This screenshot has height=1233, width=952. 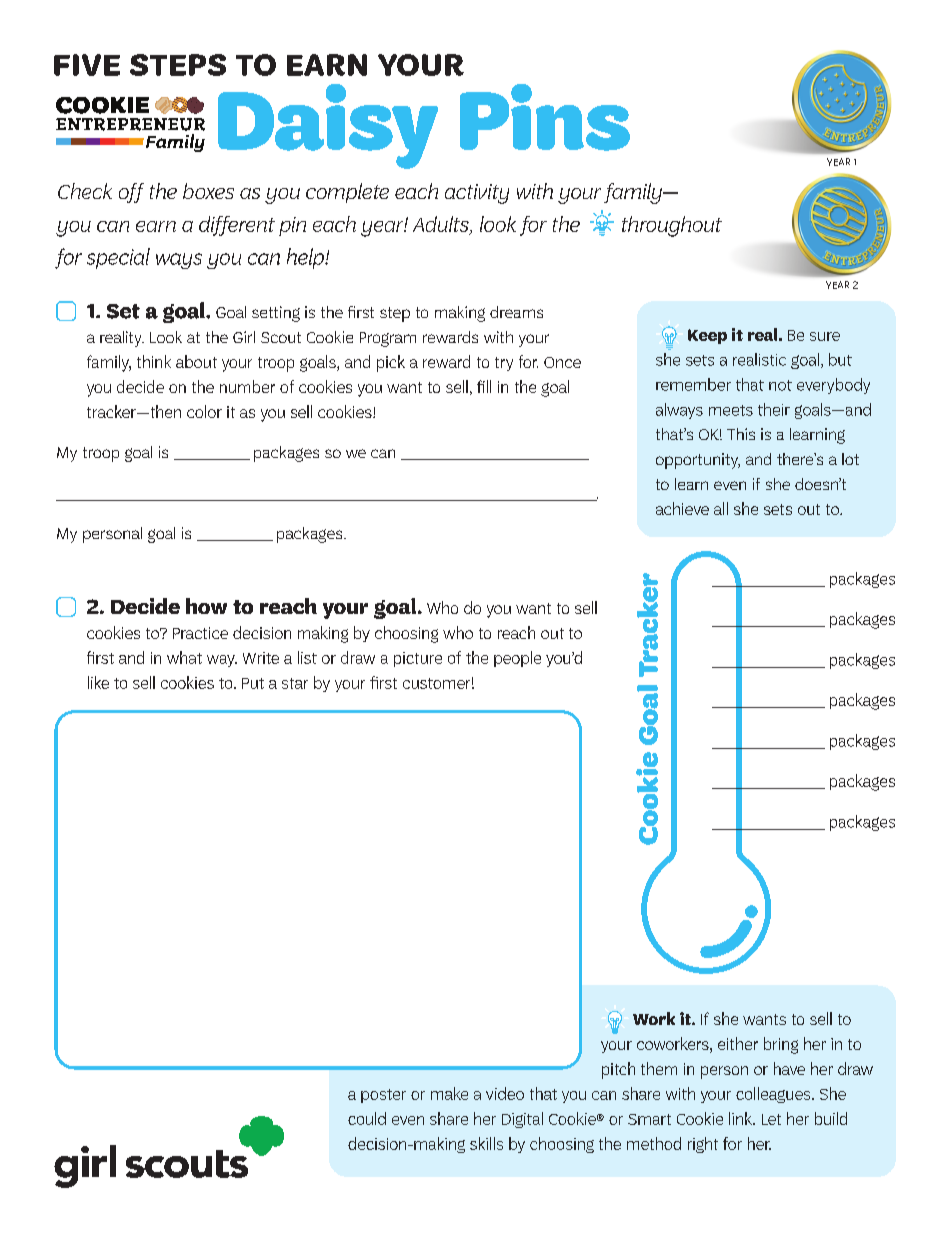 I want to click on could, so click(x=367, y=1118).
